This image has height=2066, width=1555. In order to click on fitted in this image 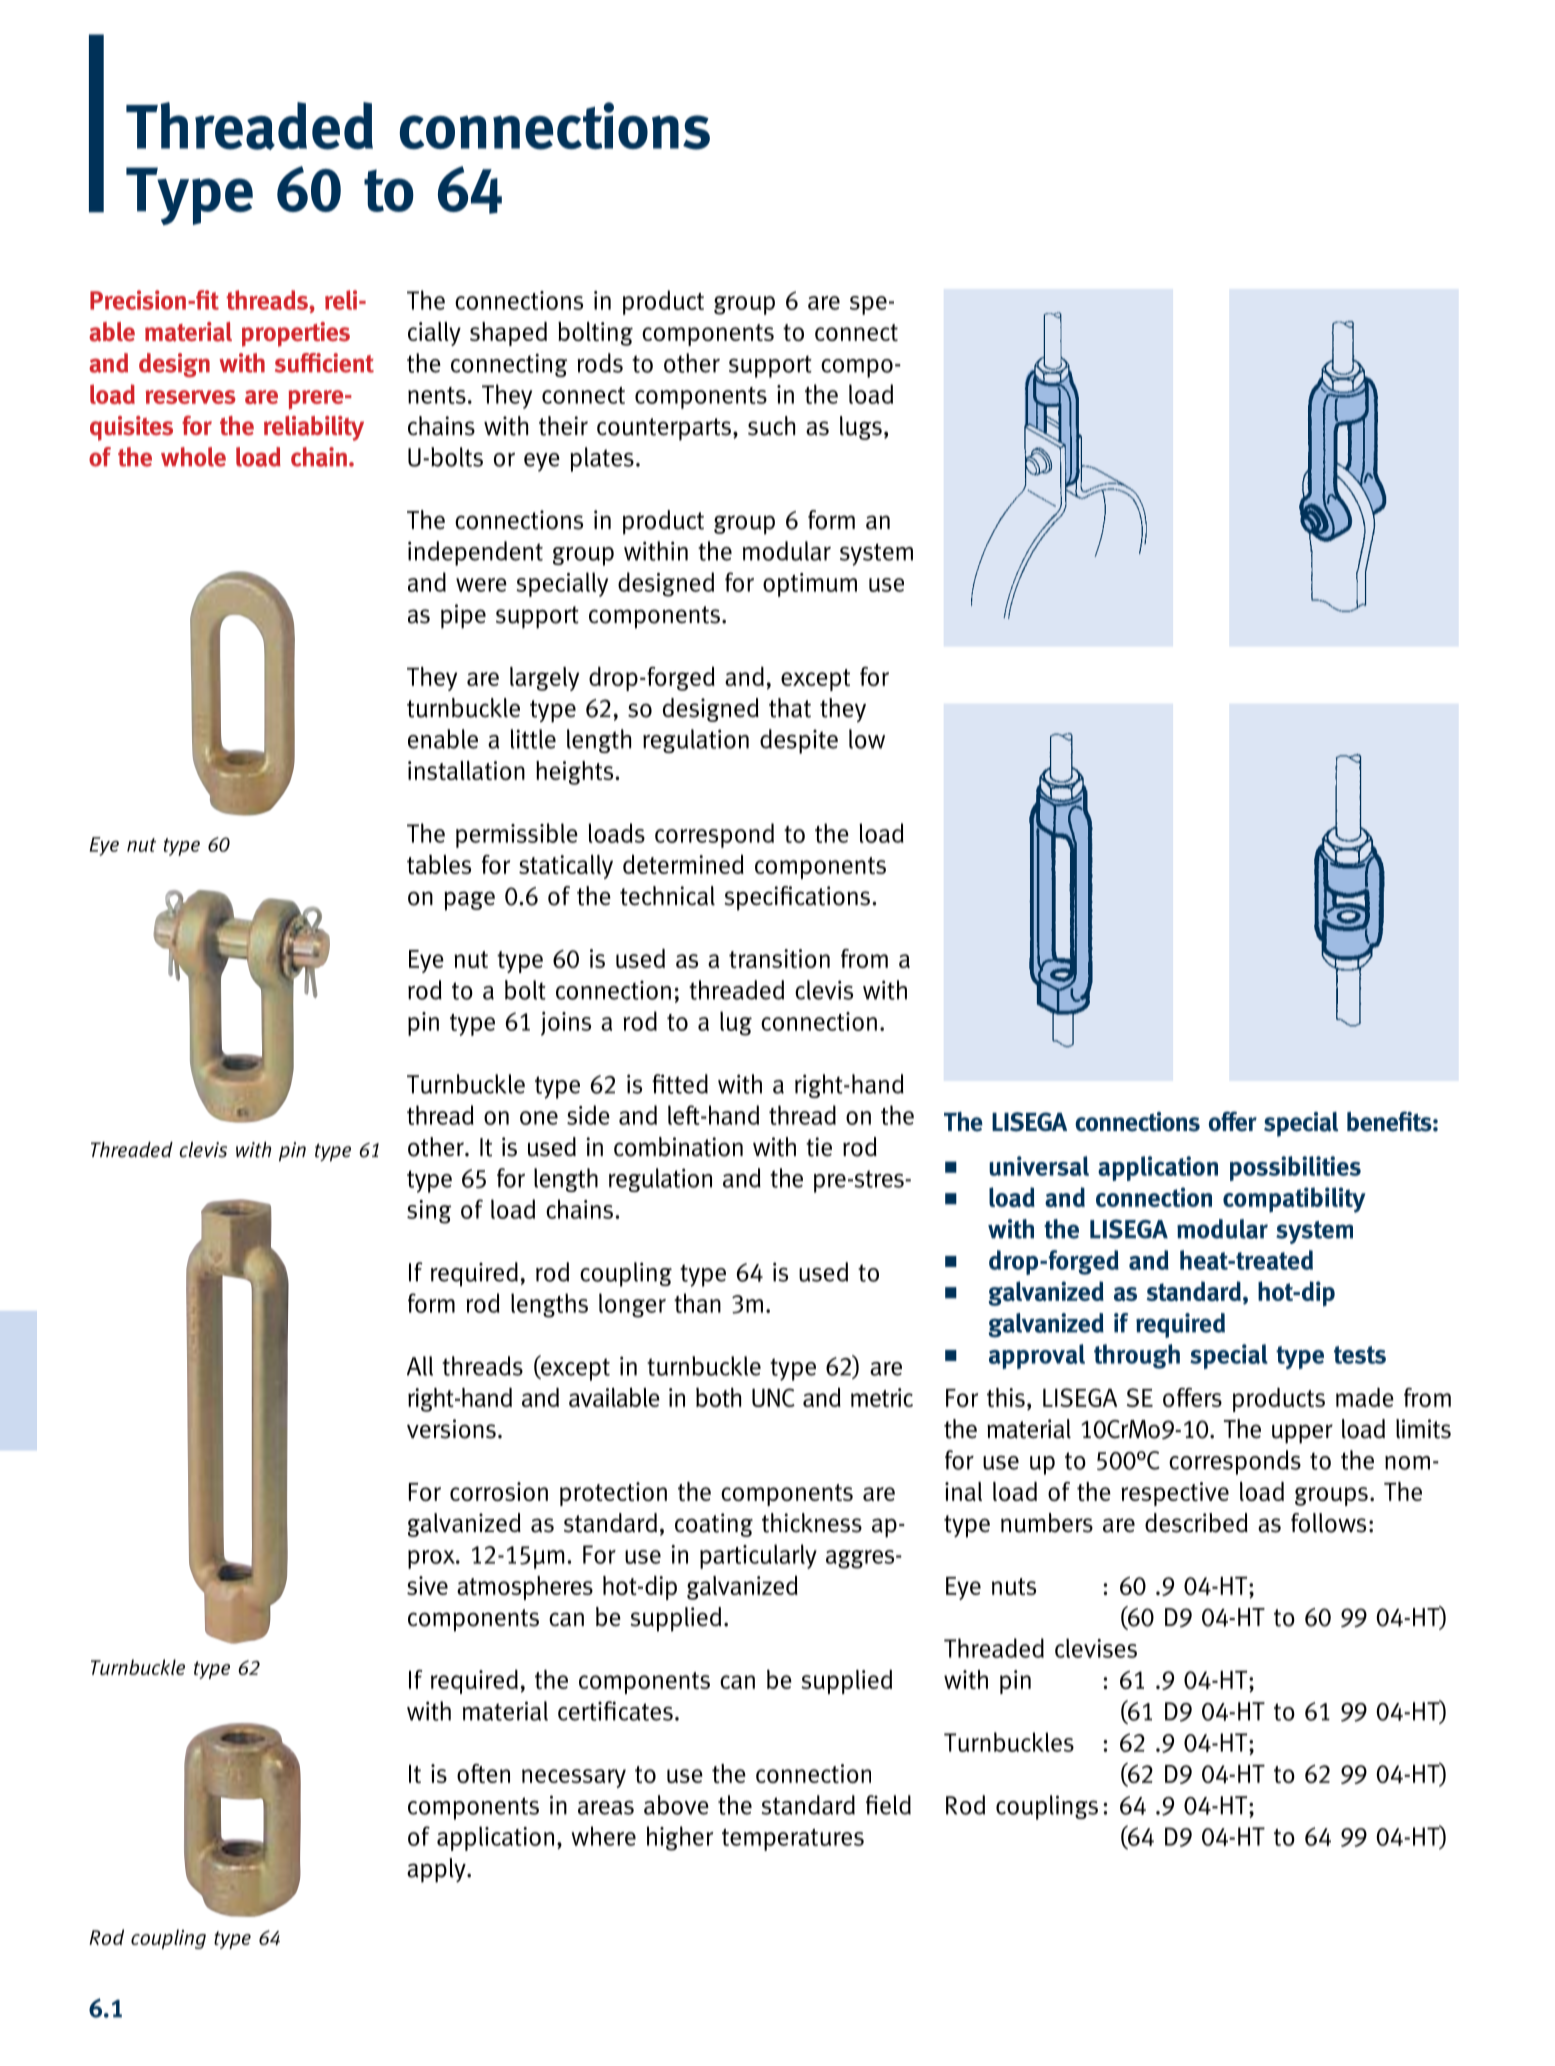, I will do `click(680, 1084)`.
